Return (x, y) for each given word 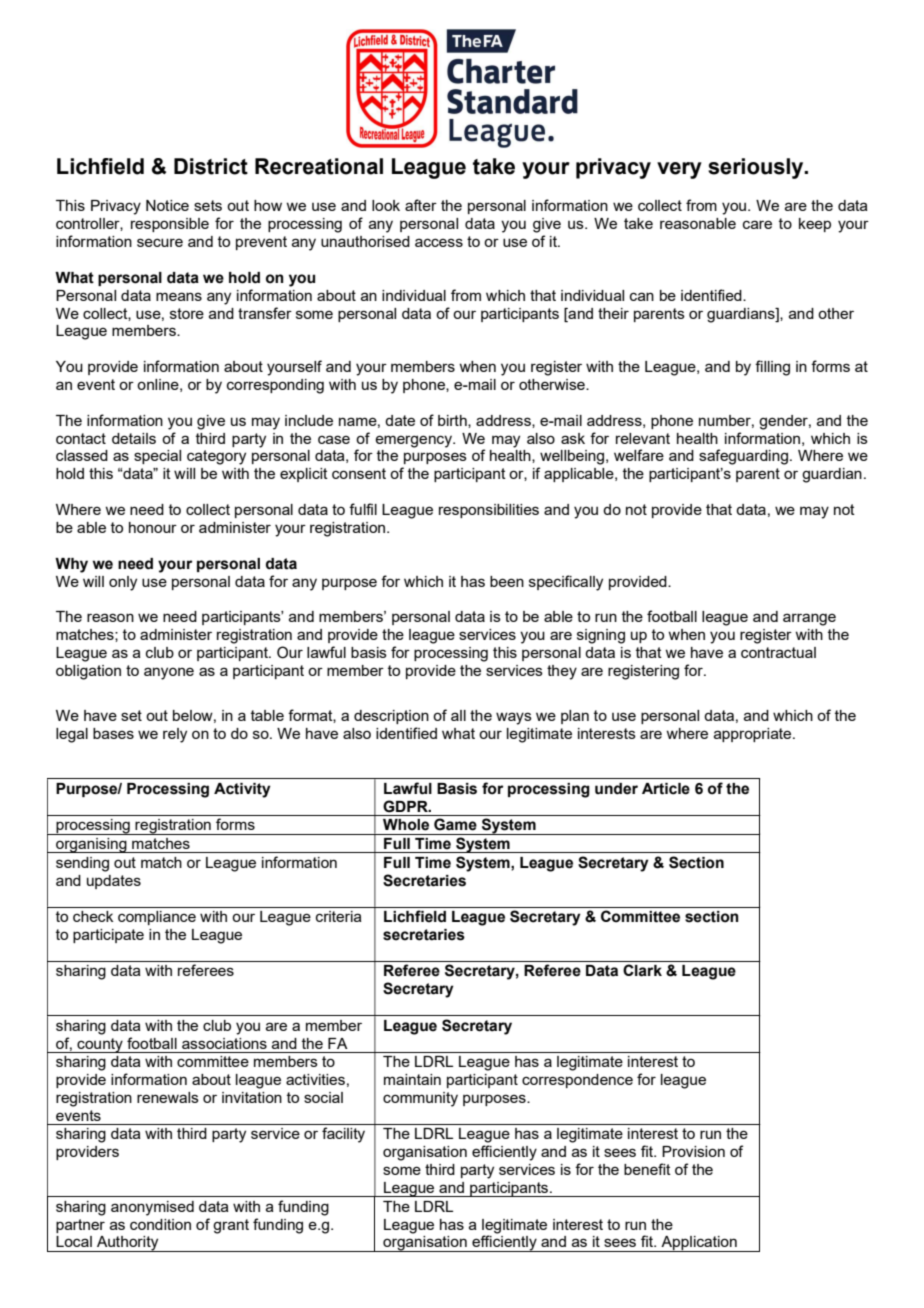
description (391, 717)
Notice (167, 205)
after (421, 205)
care (757, 224)
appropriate (754, 735)
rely (175, 735)
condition (160, 1224)
